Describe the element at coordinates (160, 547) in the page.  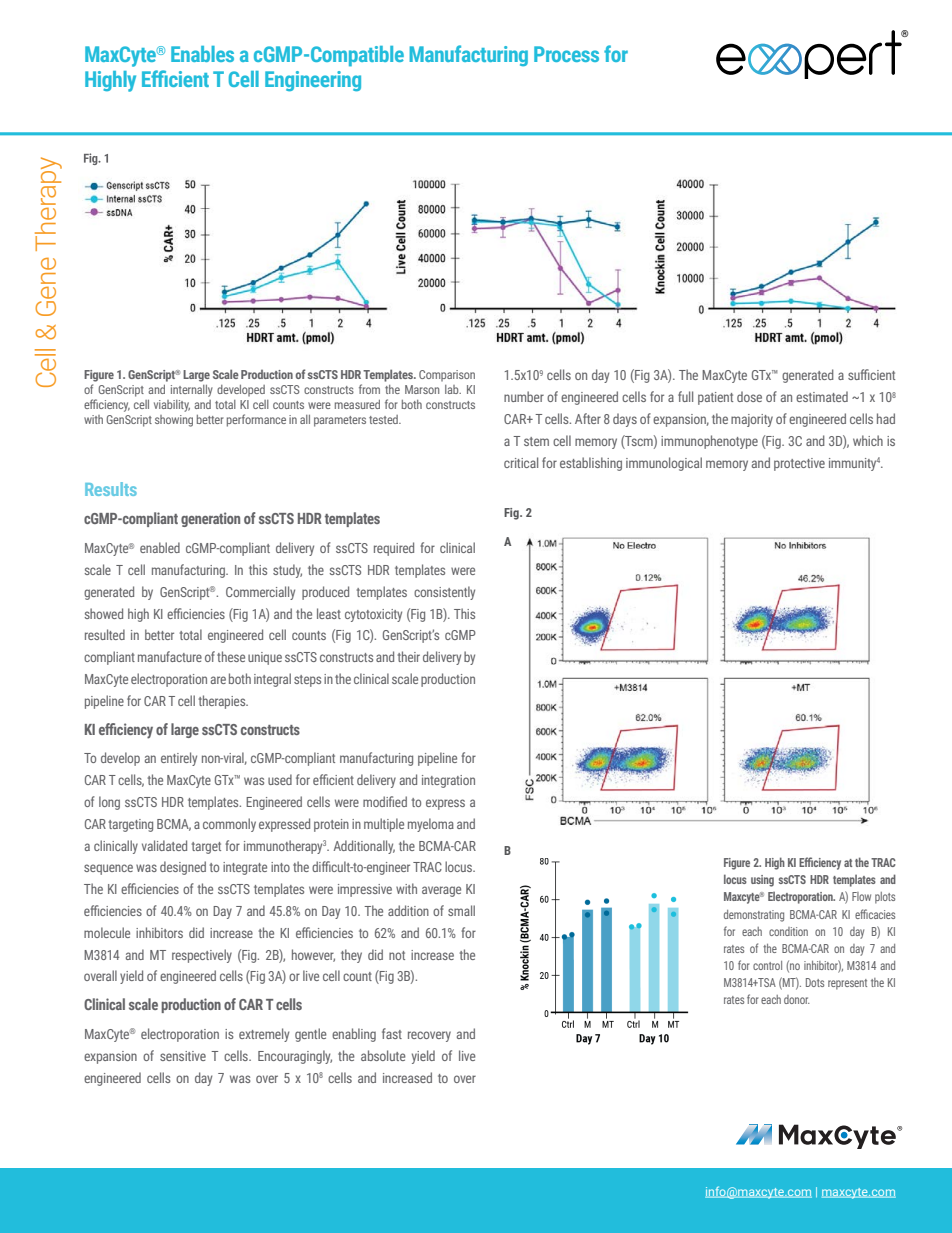
I see `enabled` at that location.
